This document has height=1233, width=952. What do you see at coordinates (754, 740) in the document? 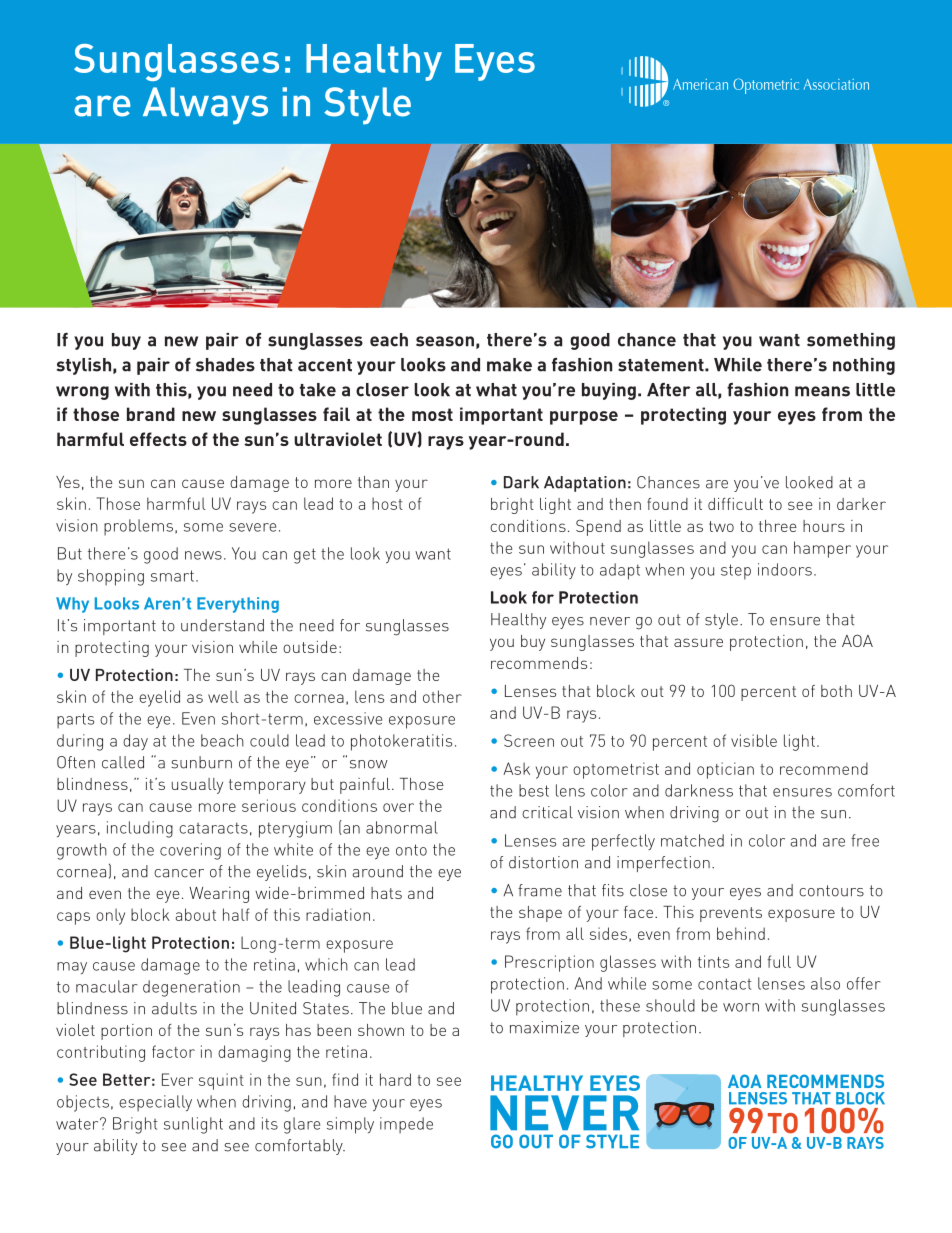
I see `visible` at bounding box center [754, 740].
